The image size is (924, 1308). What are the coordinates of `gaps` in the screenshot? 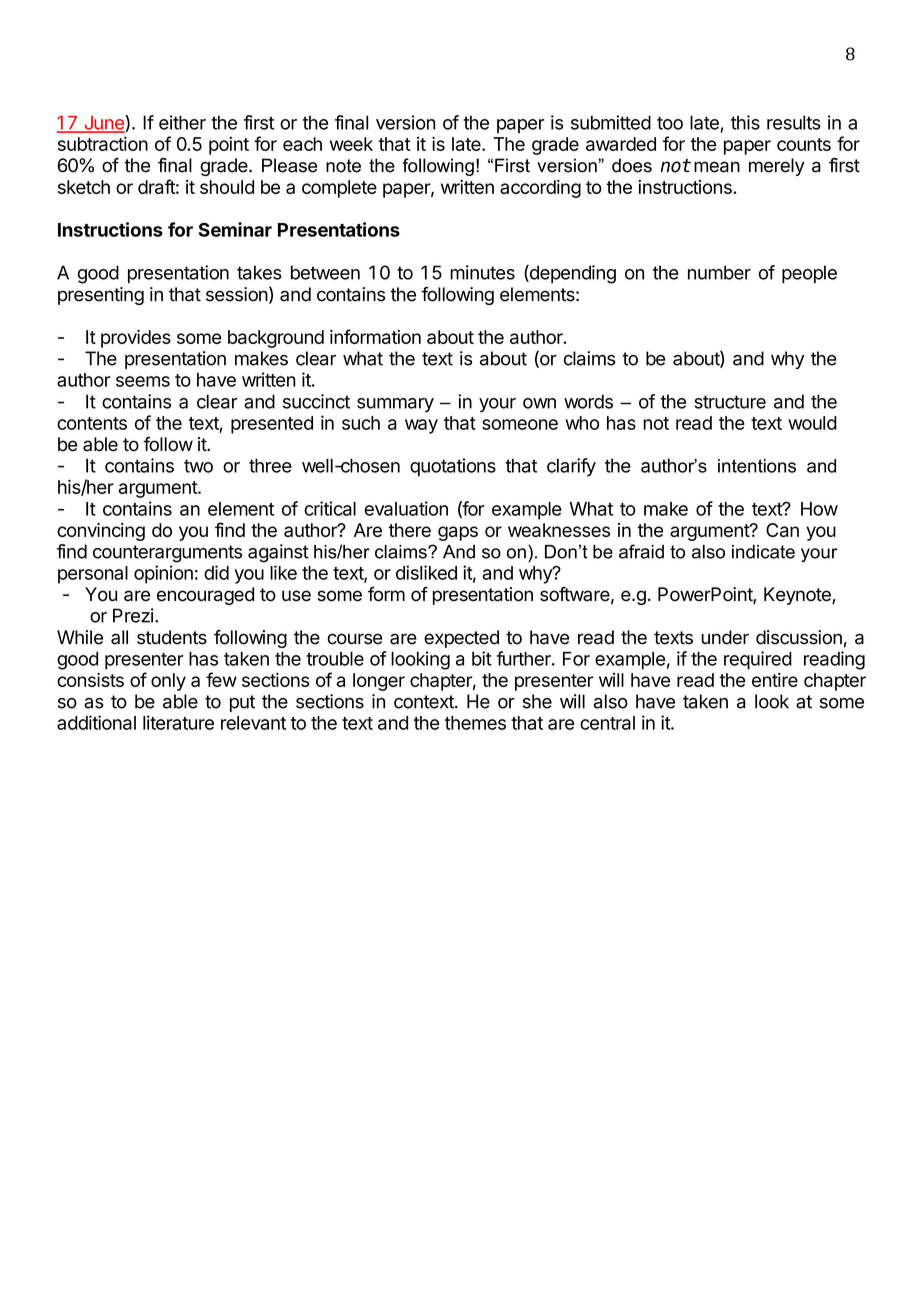 It's located at (458, 533).
